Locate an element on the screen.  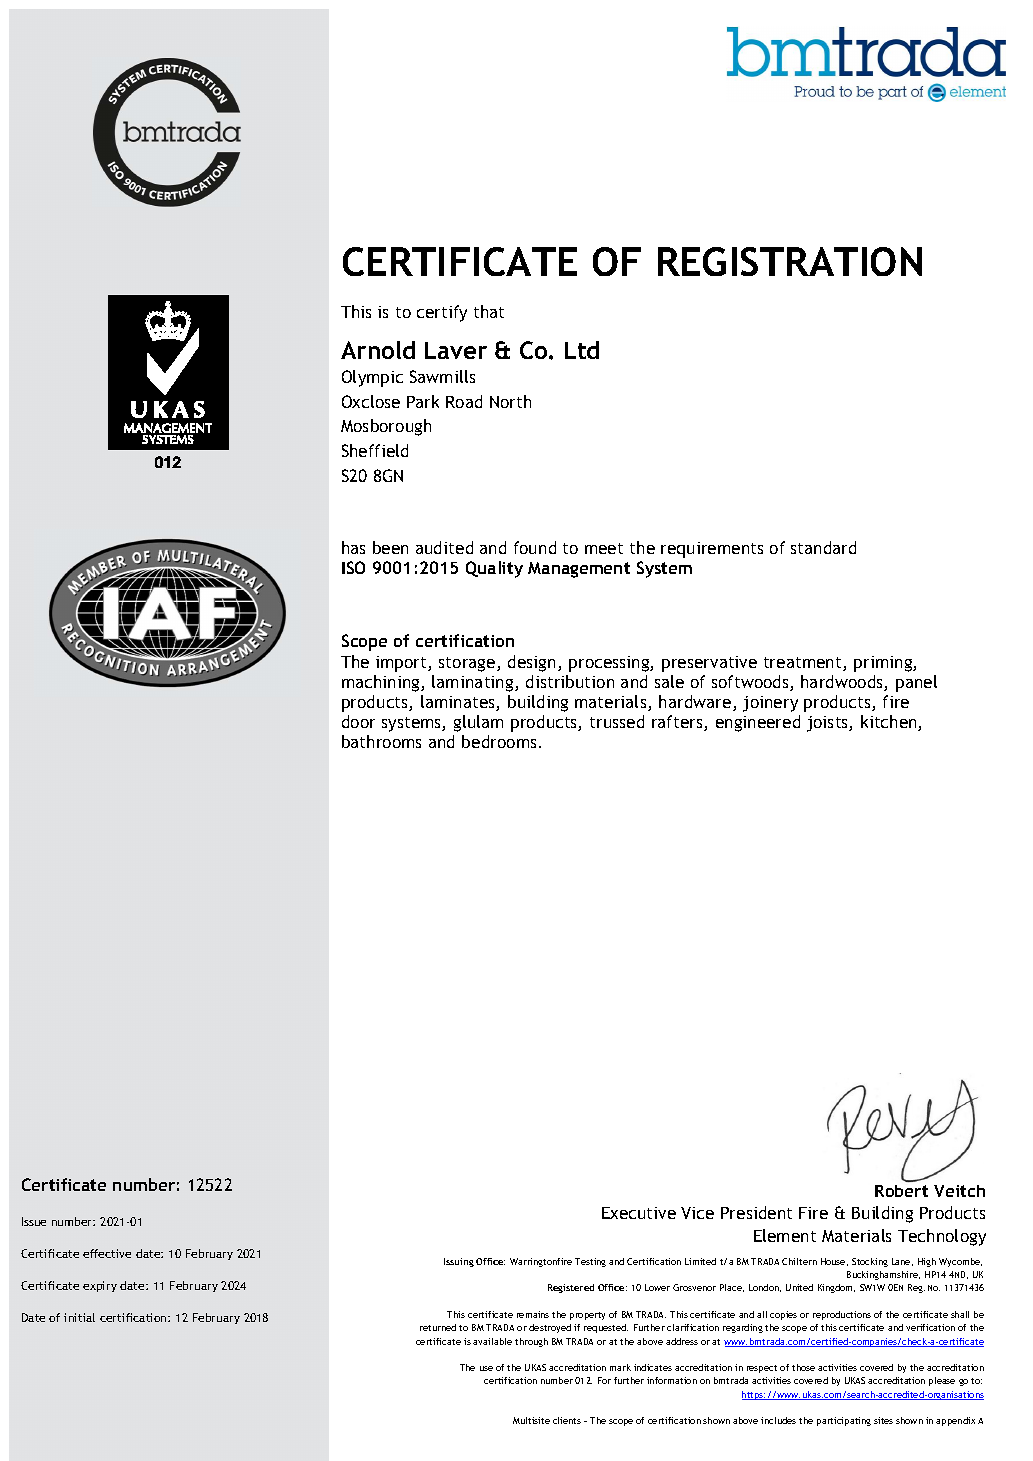
that is located at coordinates (489, 311).
